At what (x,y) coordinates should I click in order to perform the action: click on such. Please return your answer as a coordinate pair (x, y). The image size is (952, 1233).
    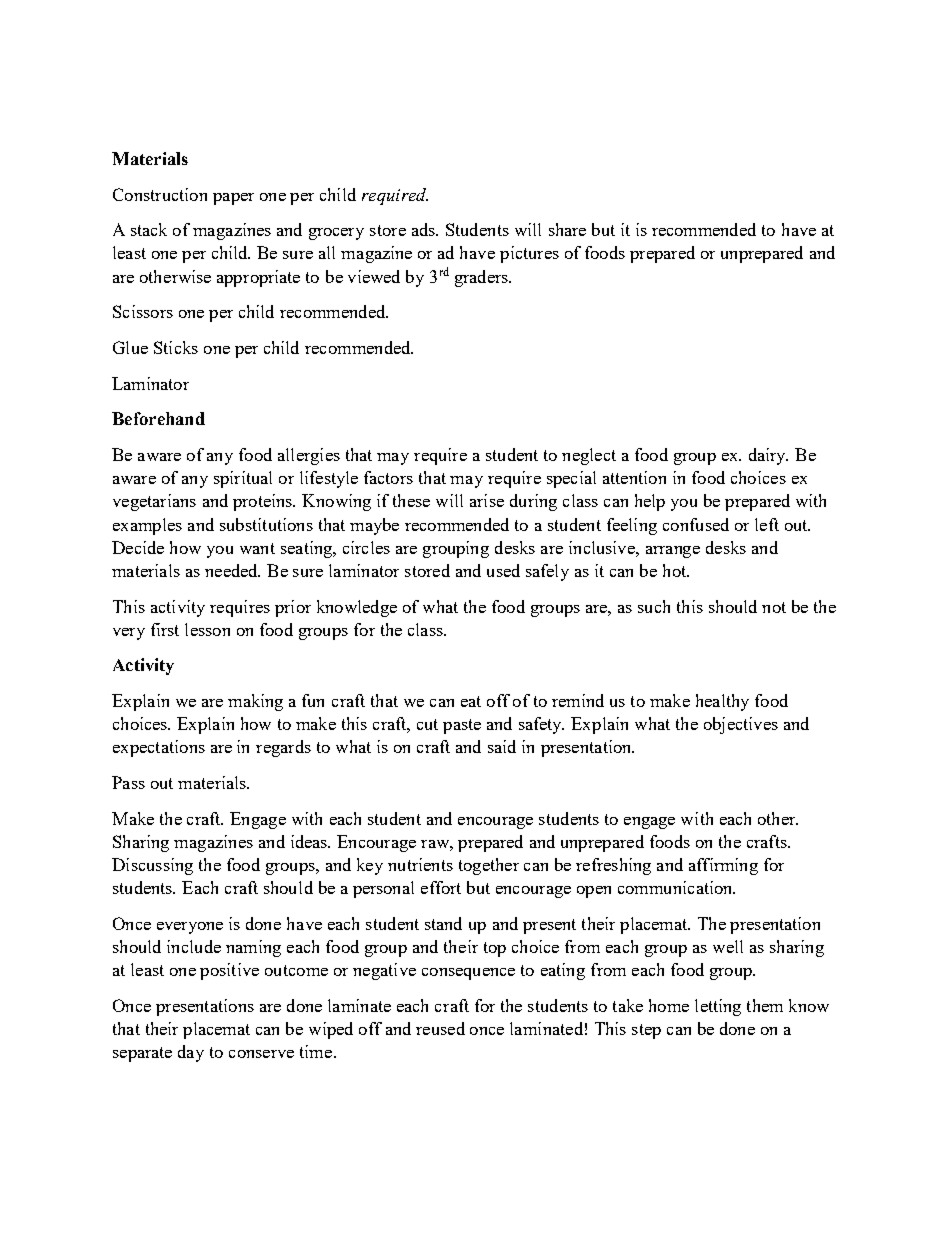
    Looking at the image, I should click on (654, 606).
